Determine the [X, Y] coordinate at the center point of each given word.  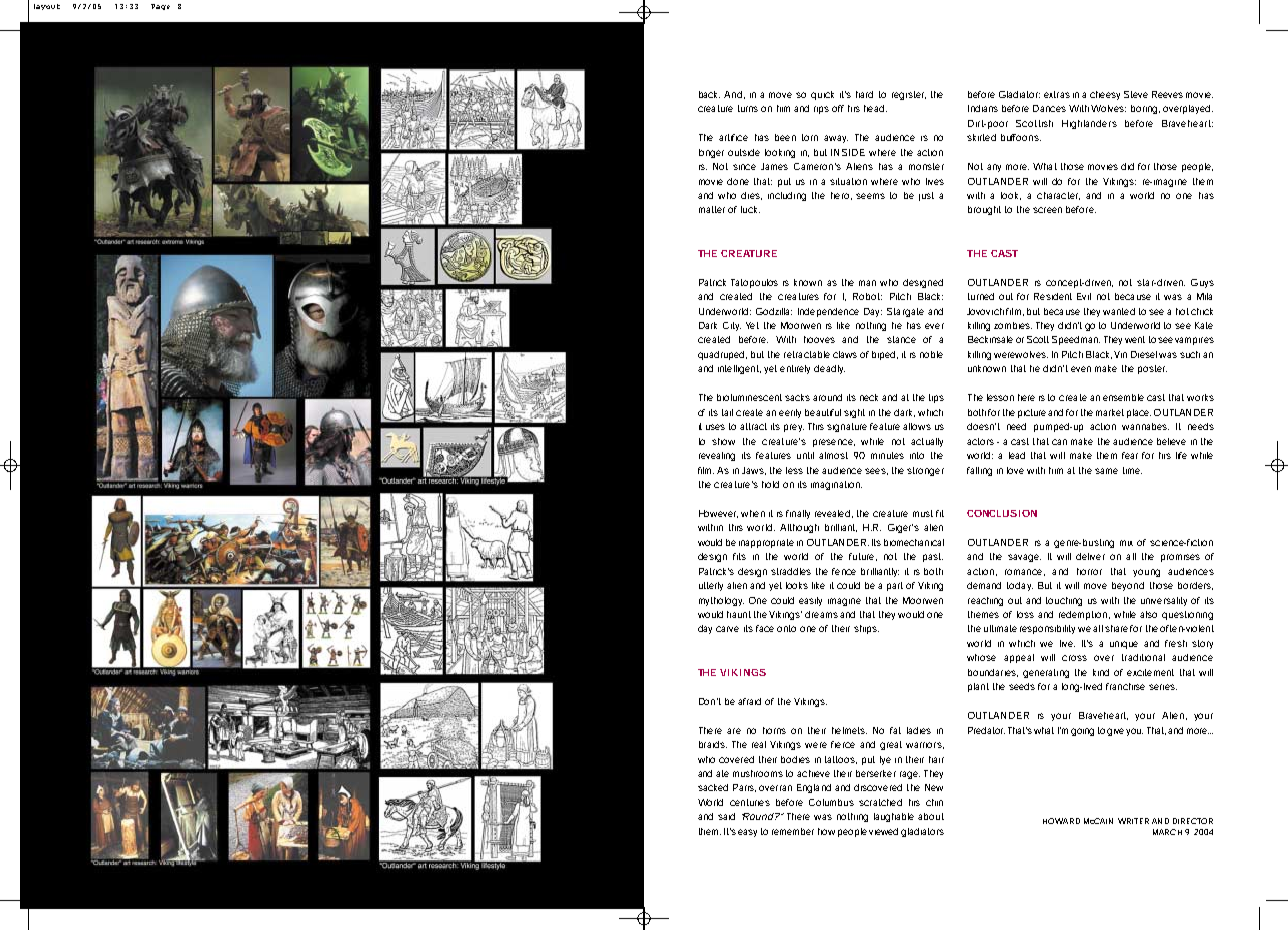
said [726, 816]
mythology [721, 601]
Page [160, 7]
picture [1033, 413]
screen [1047, 210]
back [709, 94]
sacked [713, 787]
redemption [1084, 615]
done [738, 181]
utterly [711, 586]
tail [727, 412]
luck [750, 209]
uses [715, 427]
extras [1057, 94]
